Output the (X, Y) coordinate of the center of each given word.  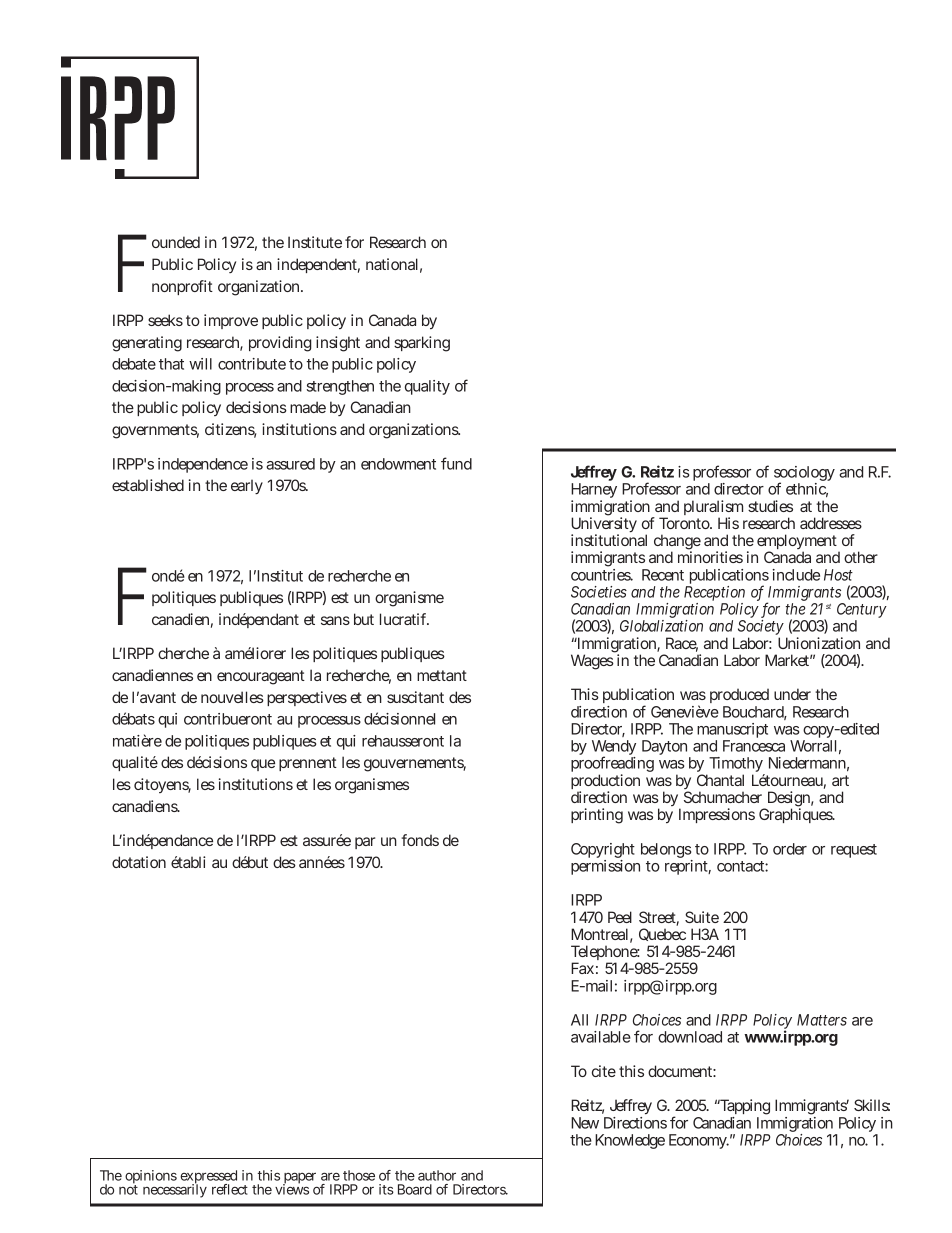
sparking (422, 344)
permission (605, 867)
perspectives (307, 698)
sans (335, 620)
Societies (599, 592)
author (437, 1175)
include (796, 575)
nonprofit (182, 287)
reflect (230, 1189)
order (790, 849)
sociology (804, 475)
